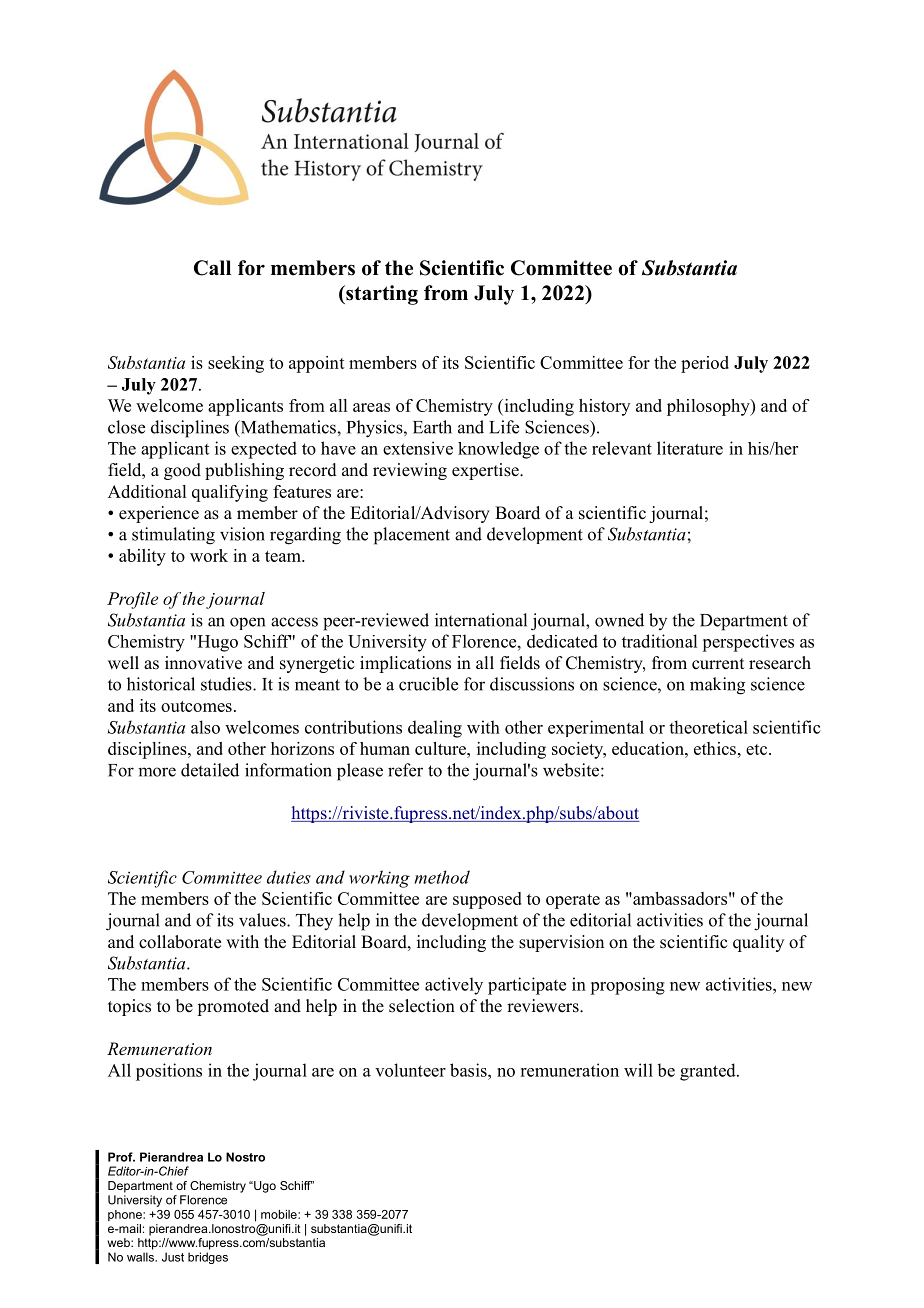 The height and width of the screenshot is (1308, 924). What do you see at coordinates (381, 295) in the screenshot?
I see `starting` at bounding box center [381, 295].
